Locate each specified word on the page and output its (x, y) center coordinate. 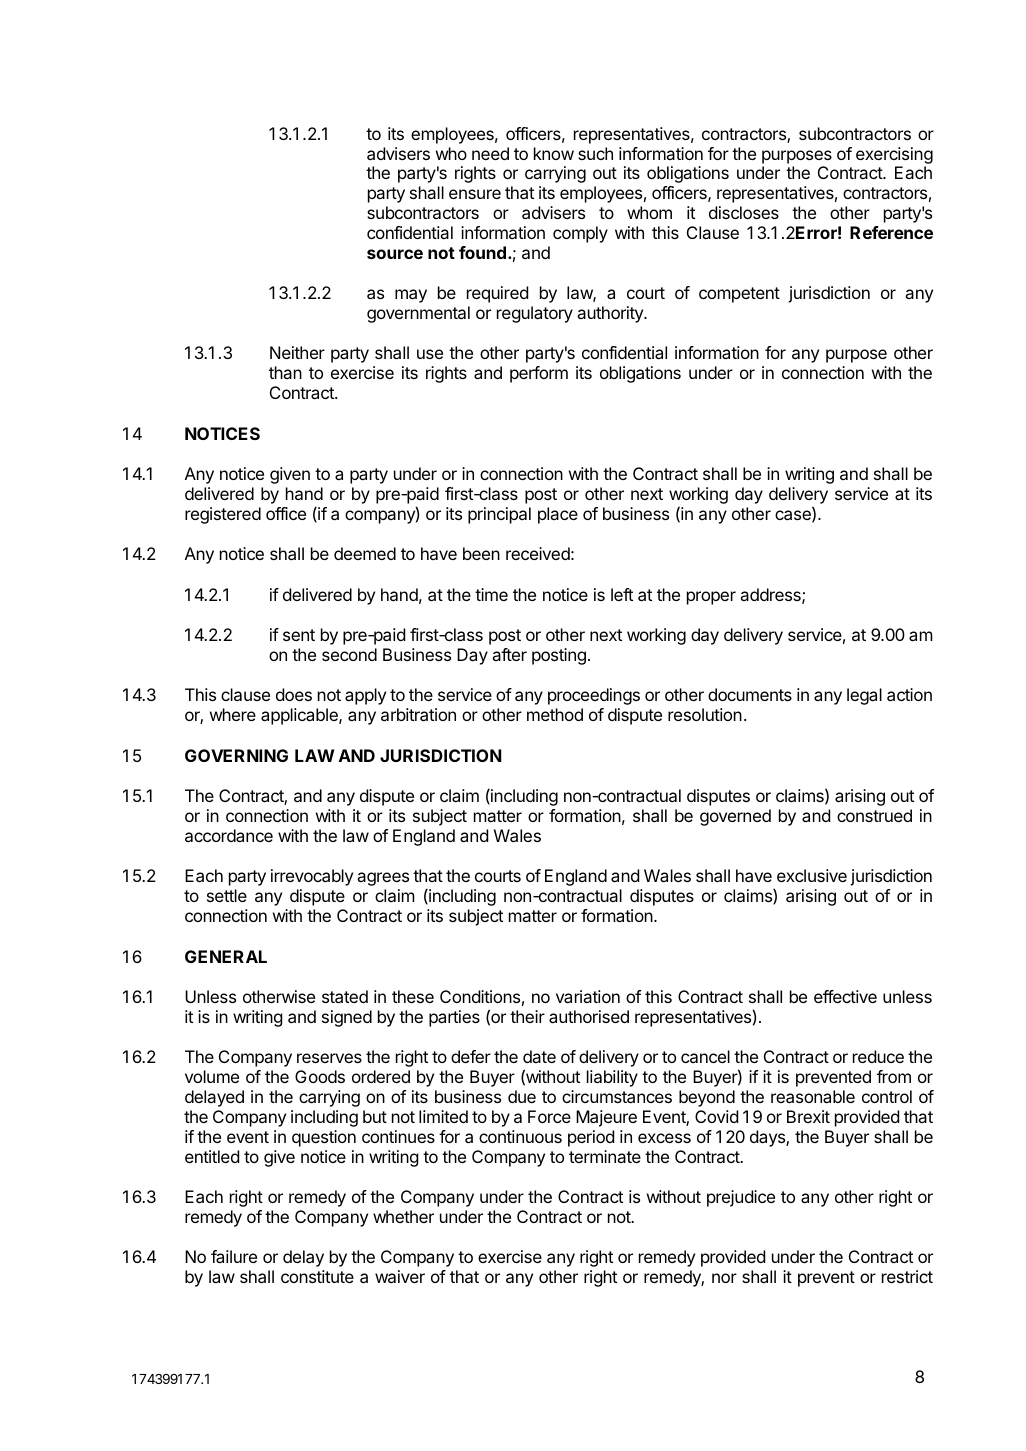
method (555, 714)
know (554, 153)
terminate (605, 1156)
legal (864, 696)
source (395, 254)
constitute (317, 1276)
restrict (907, 1276)
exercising (894, 155)
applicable (300, 716)
